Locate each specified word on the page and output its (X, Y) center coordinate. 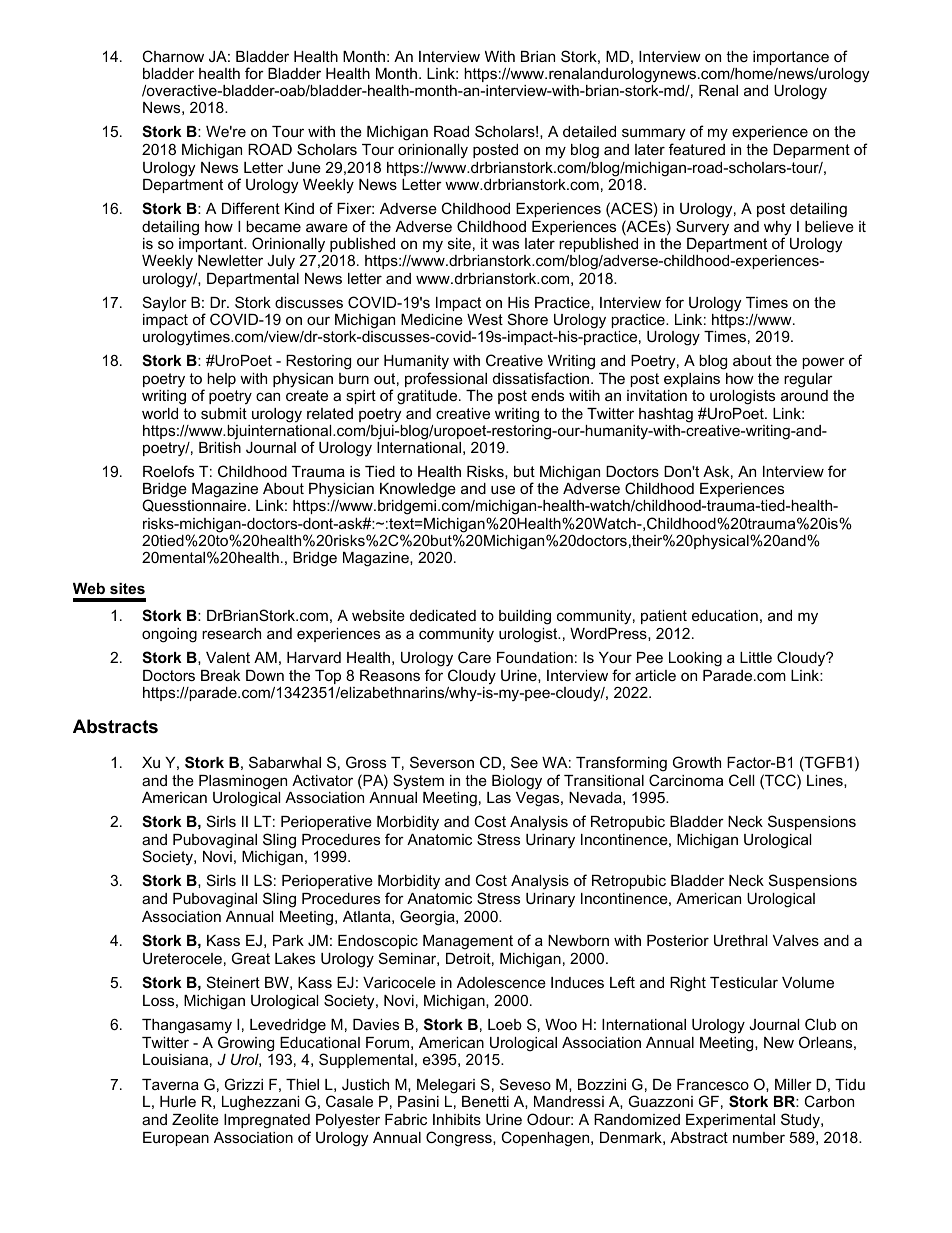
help (221, 380)
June (304, 167)
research (231, 633)
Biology (517, 782)
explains (692, 380)
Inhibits (457, 1119)
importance (791, 58)
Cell (741, 780)
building (525, 617)
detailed (589, 131)
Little (756, 657)
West (485, 319)
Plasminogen (243, 782)
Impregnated (267, 1123)
